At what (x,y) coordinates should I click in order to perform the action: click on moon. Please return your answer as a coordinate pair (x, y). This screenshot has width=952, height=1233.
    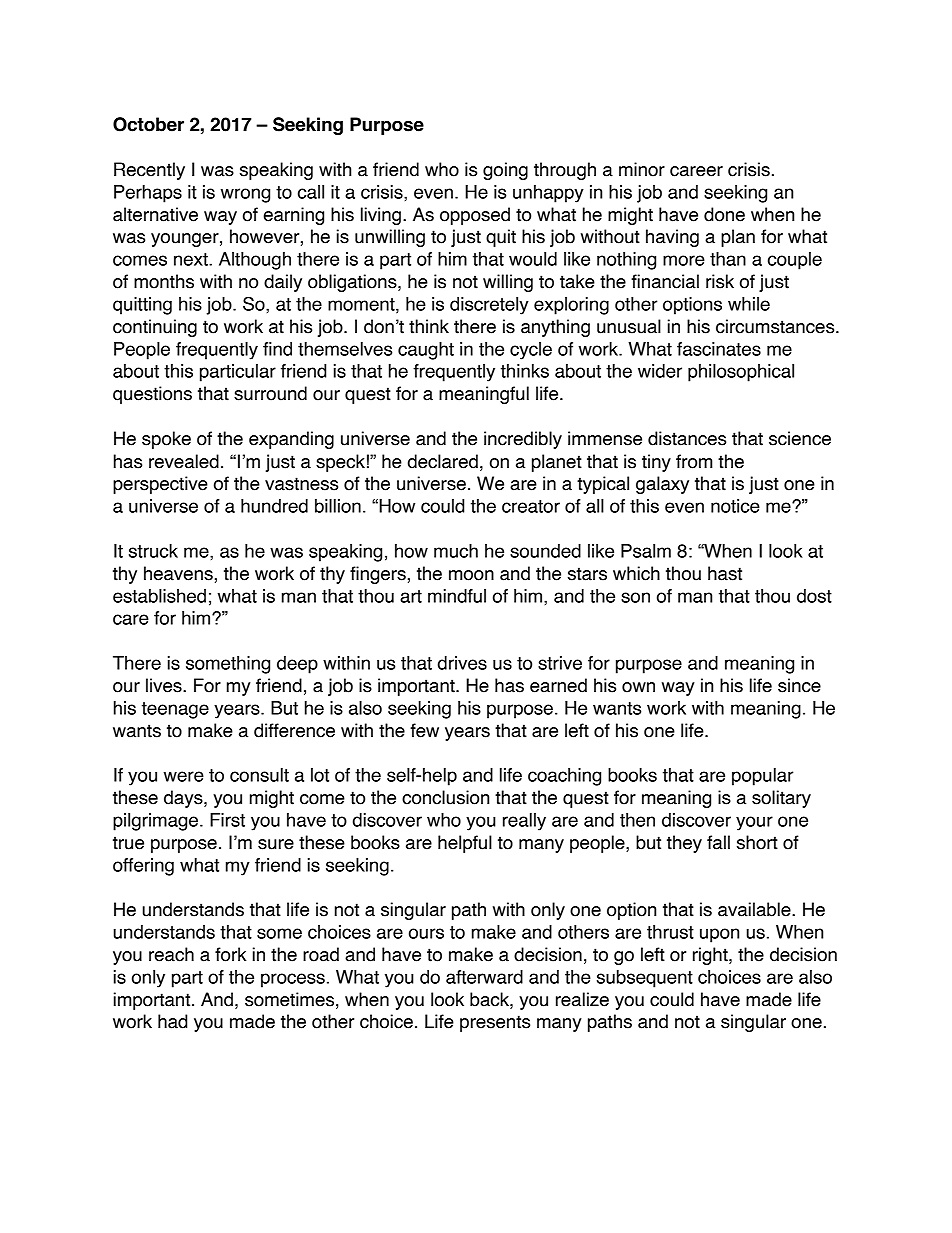
    Looking at the image, I should click on (471, 575).
